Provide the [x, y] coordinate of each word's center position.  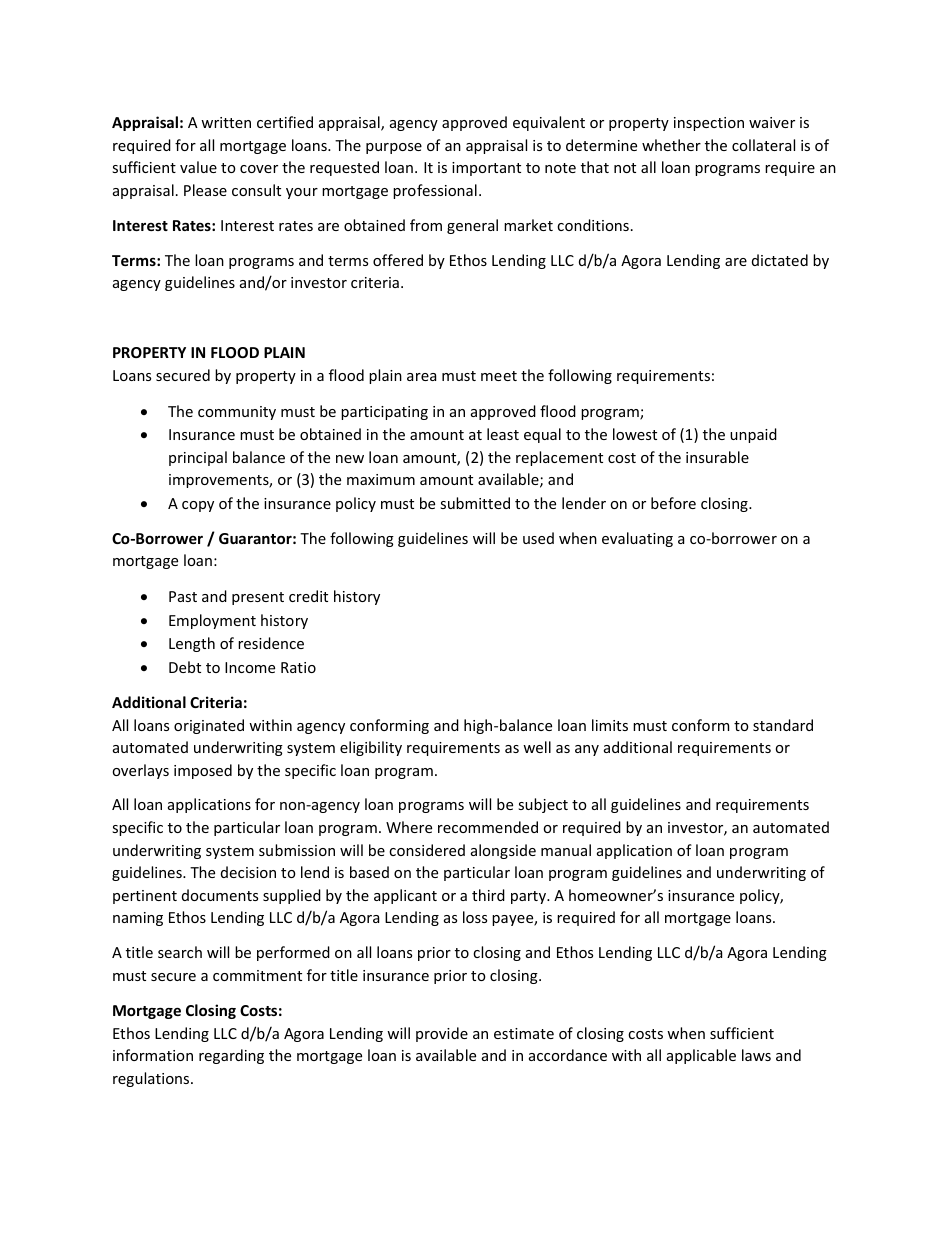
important [486, 169]
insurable [717, 457]
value [198, 167]
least [503, 434]
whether [671, 145]
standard [783, 725]
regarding [231, 1056]
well [537, 747]
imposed [203, 771]
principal [198, 458]
